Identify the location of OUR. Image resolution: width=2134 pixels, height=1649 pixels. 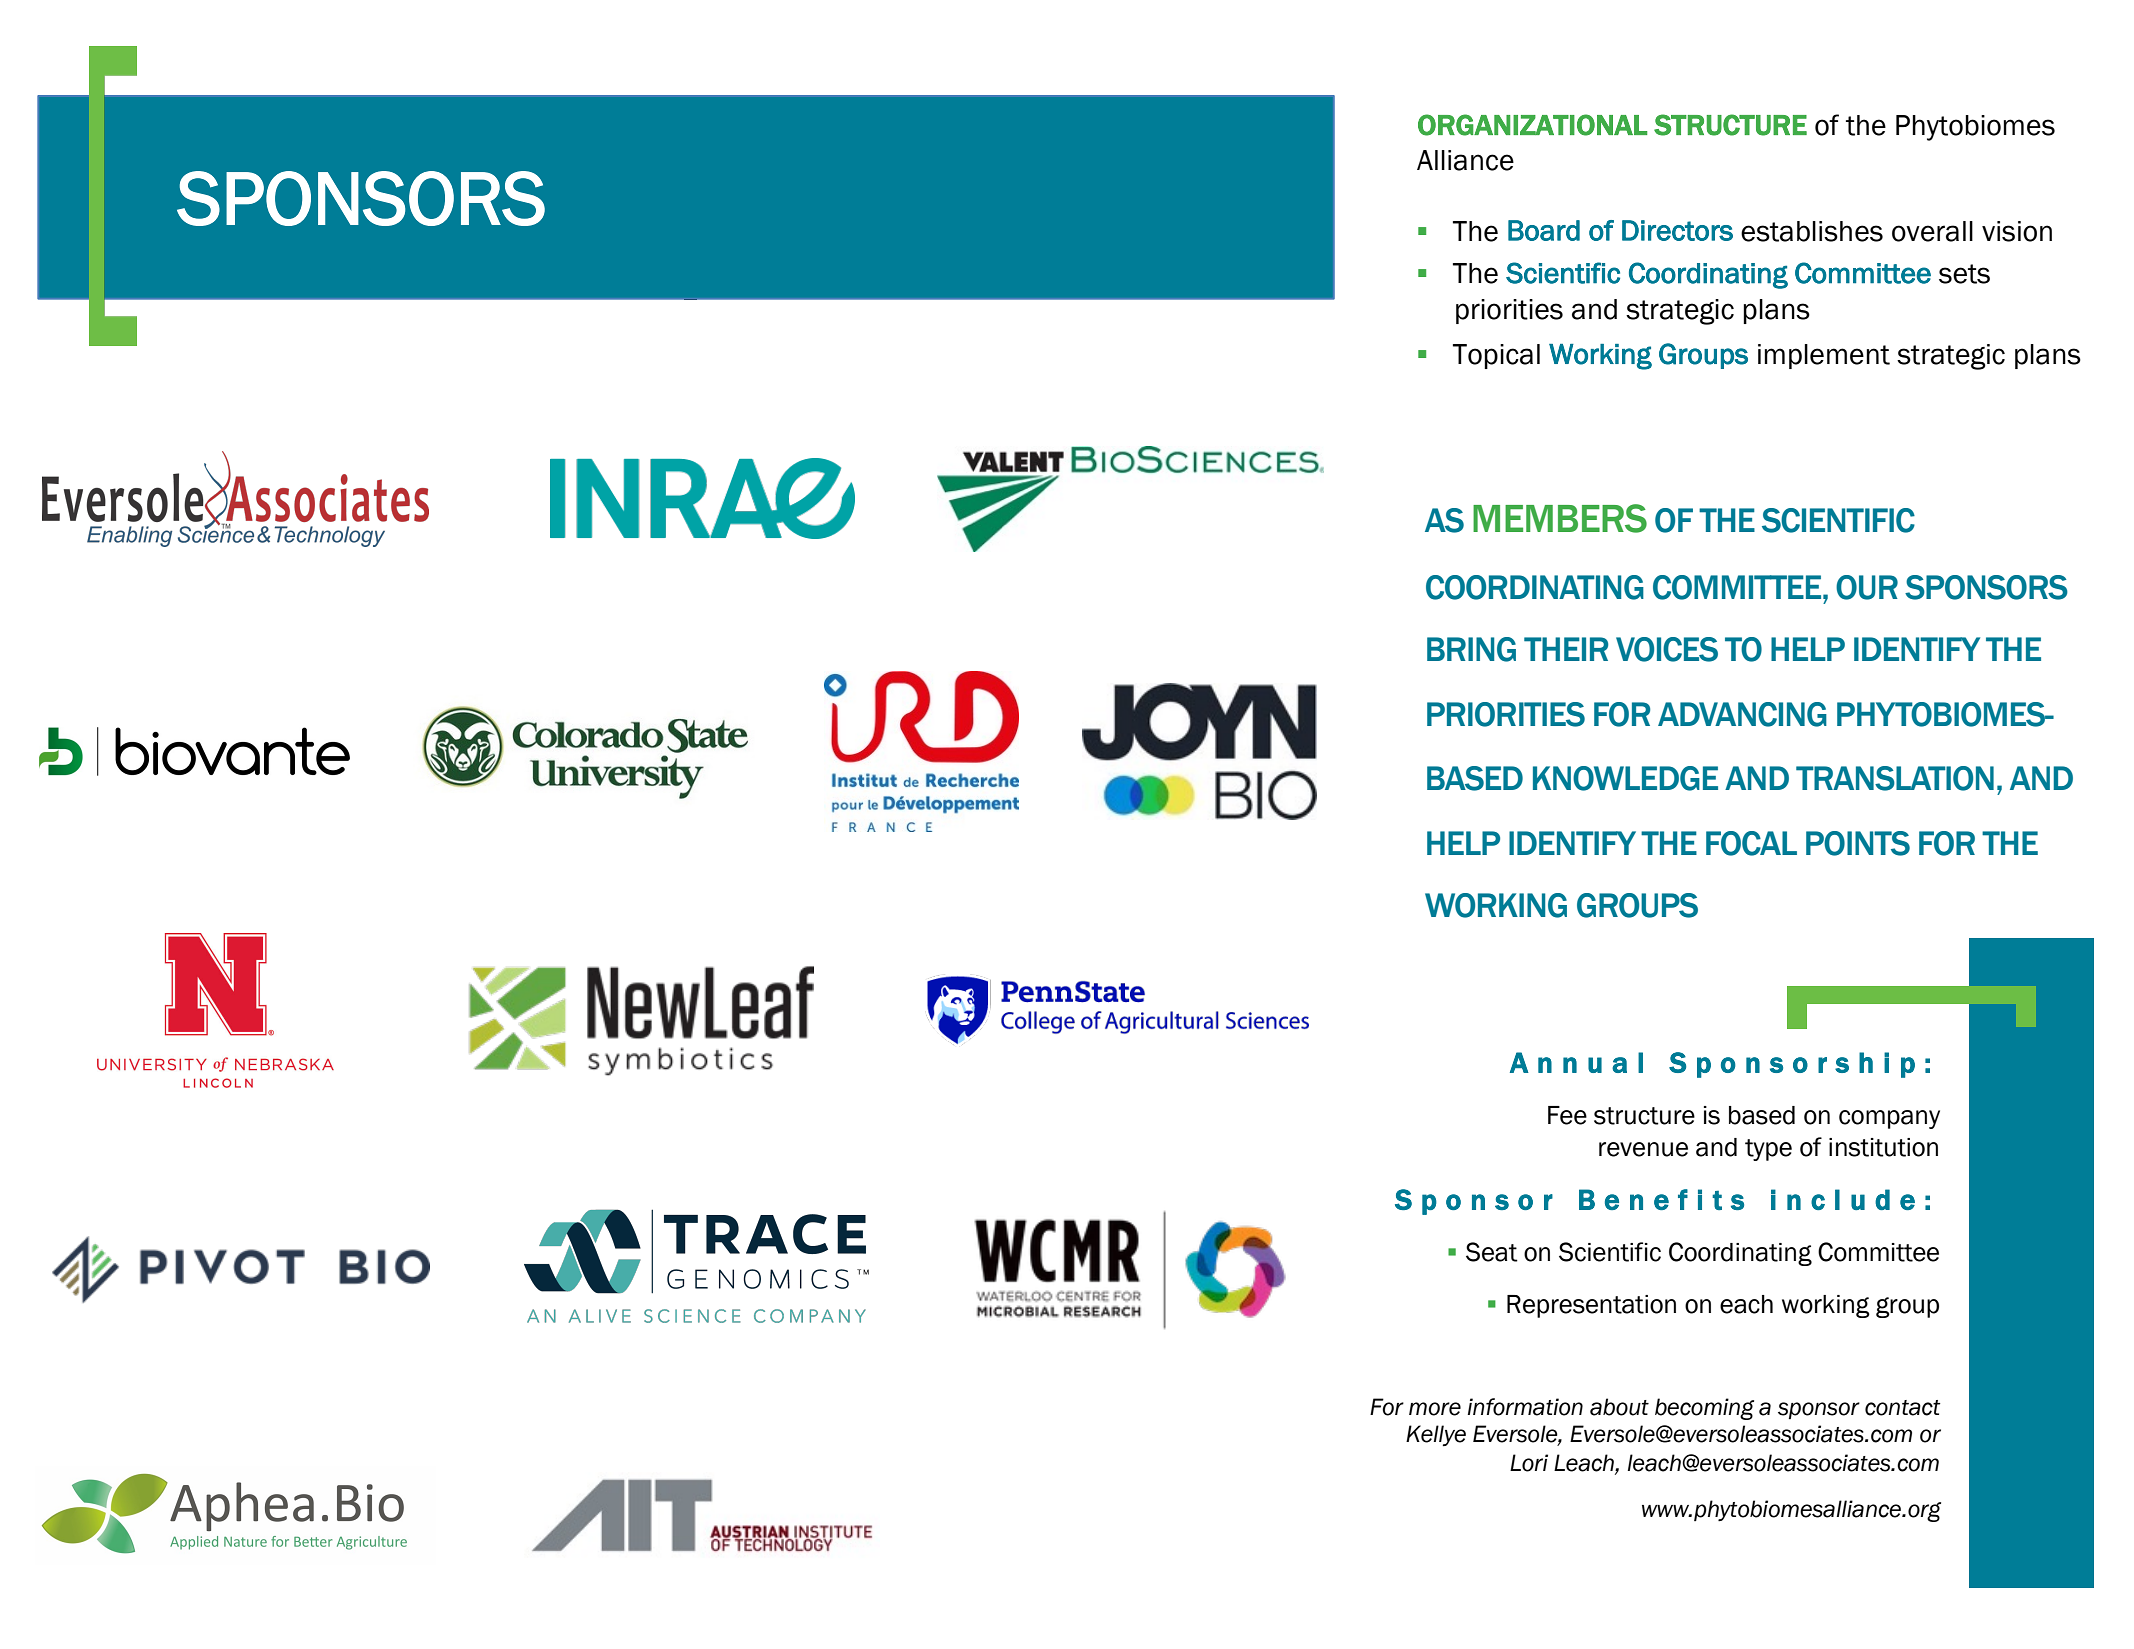
(1867, 587).
